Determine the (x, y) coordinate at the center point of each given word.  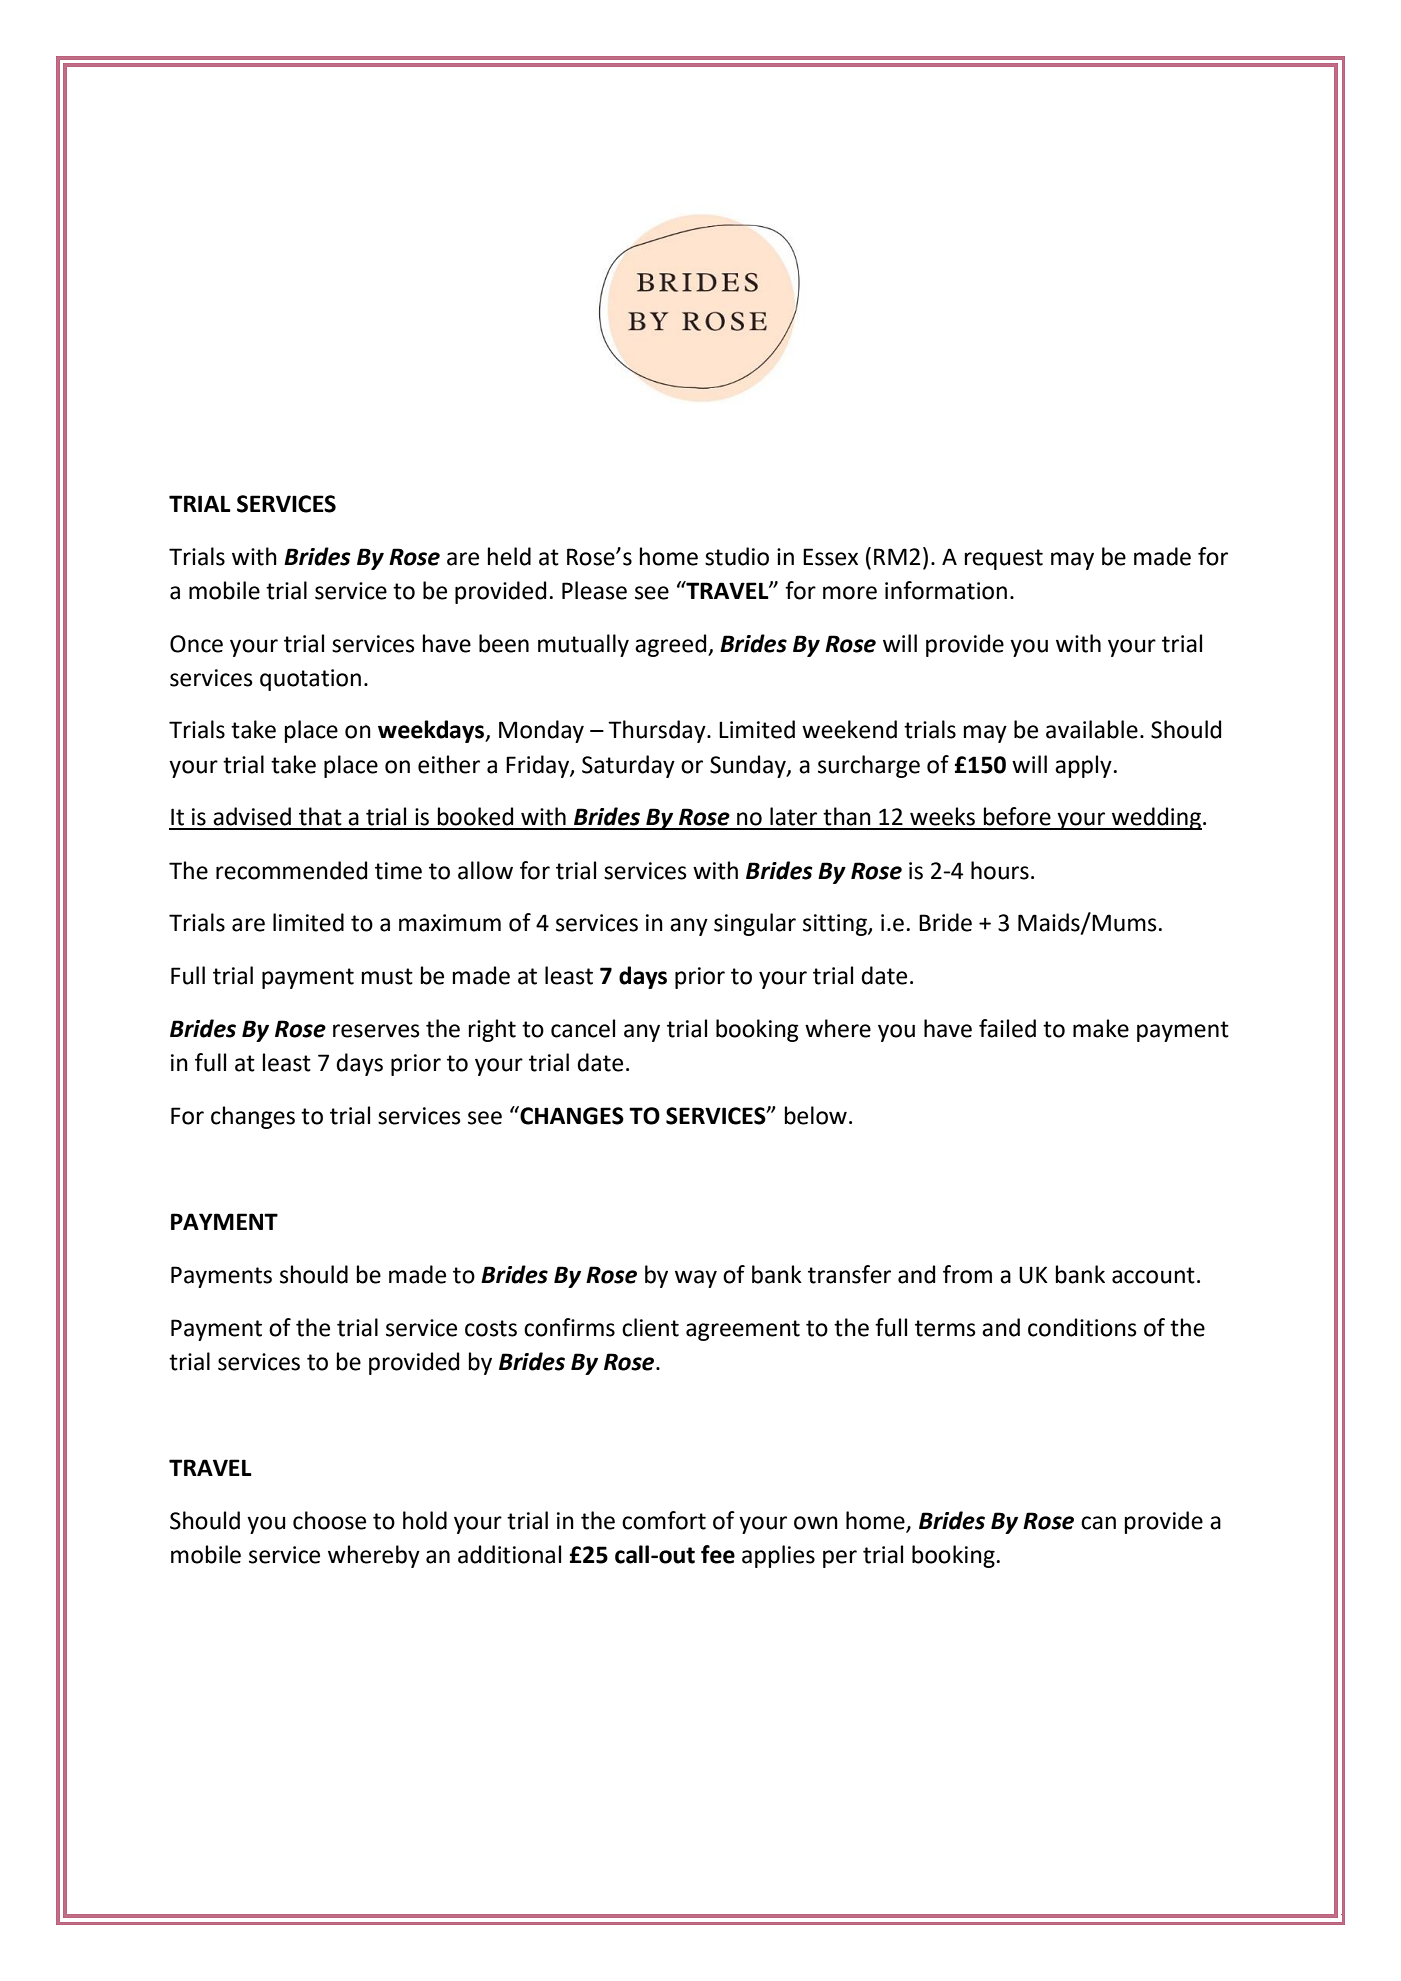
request (1004, 559)
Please (594, 590)
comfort (664, 1520)
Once (196, 644)
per (840, 1559)
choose (329, 1520)
